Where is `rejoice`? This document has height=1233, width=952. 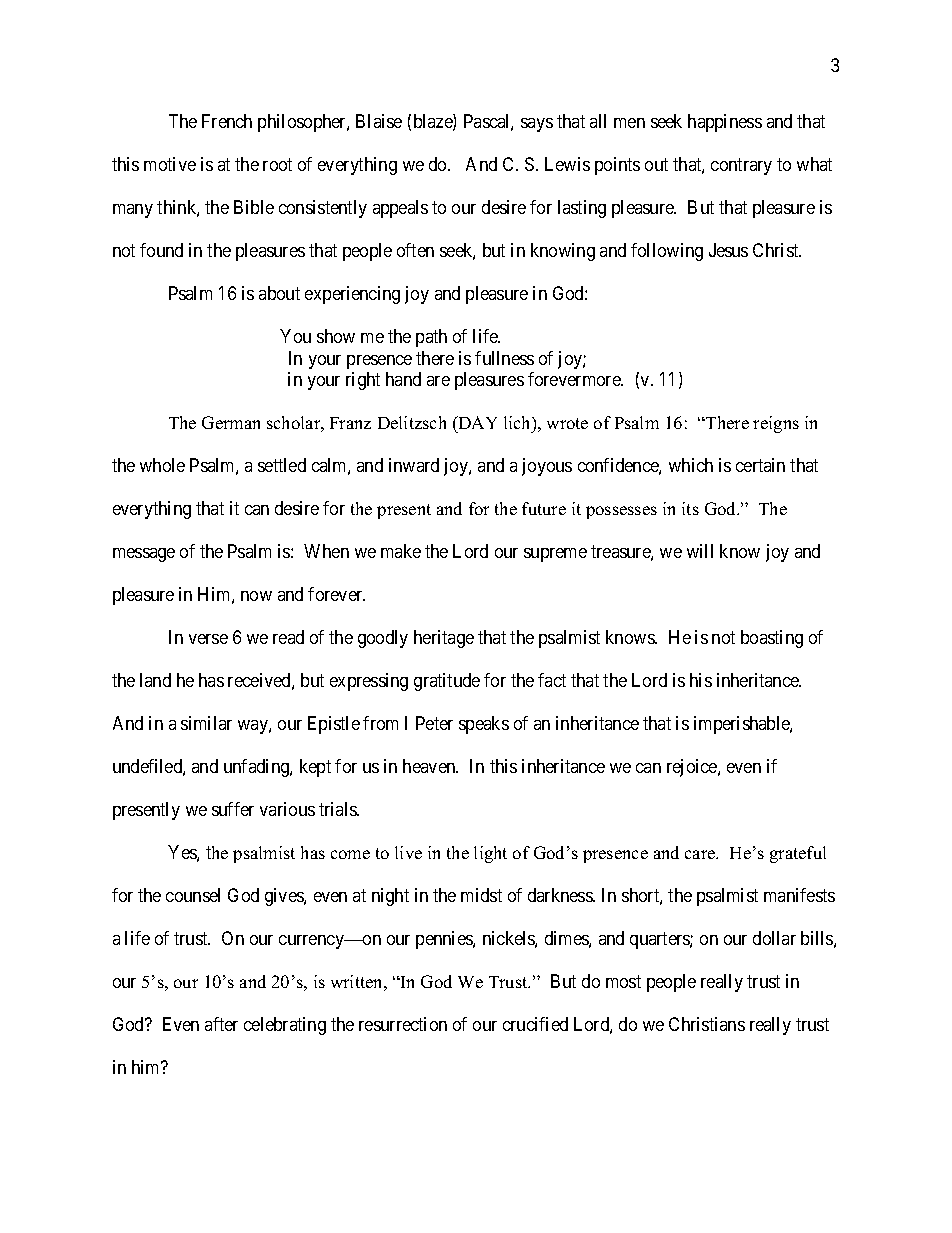
rejoice is located at coordinates (693, 768).
